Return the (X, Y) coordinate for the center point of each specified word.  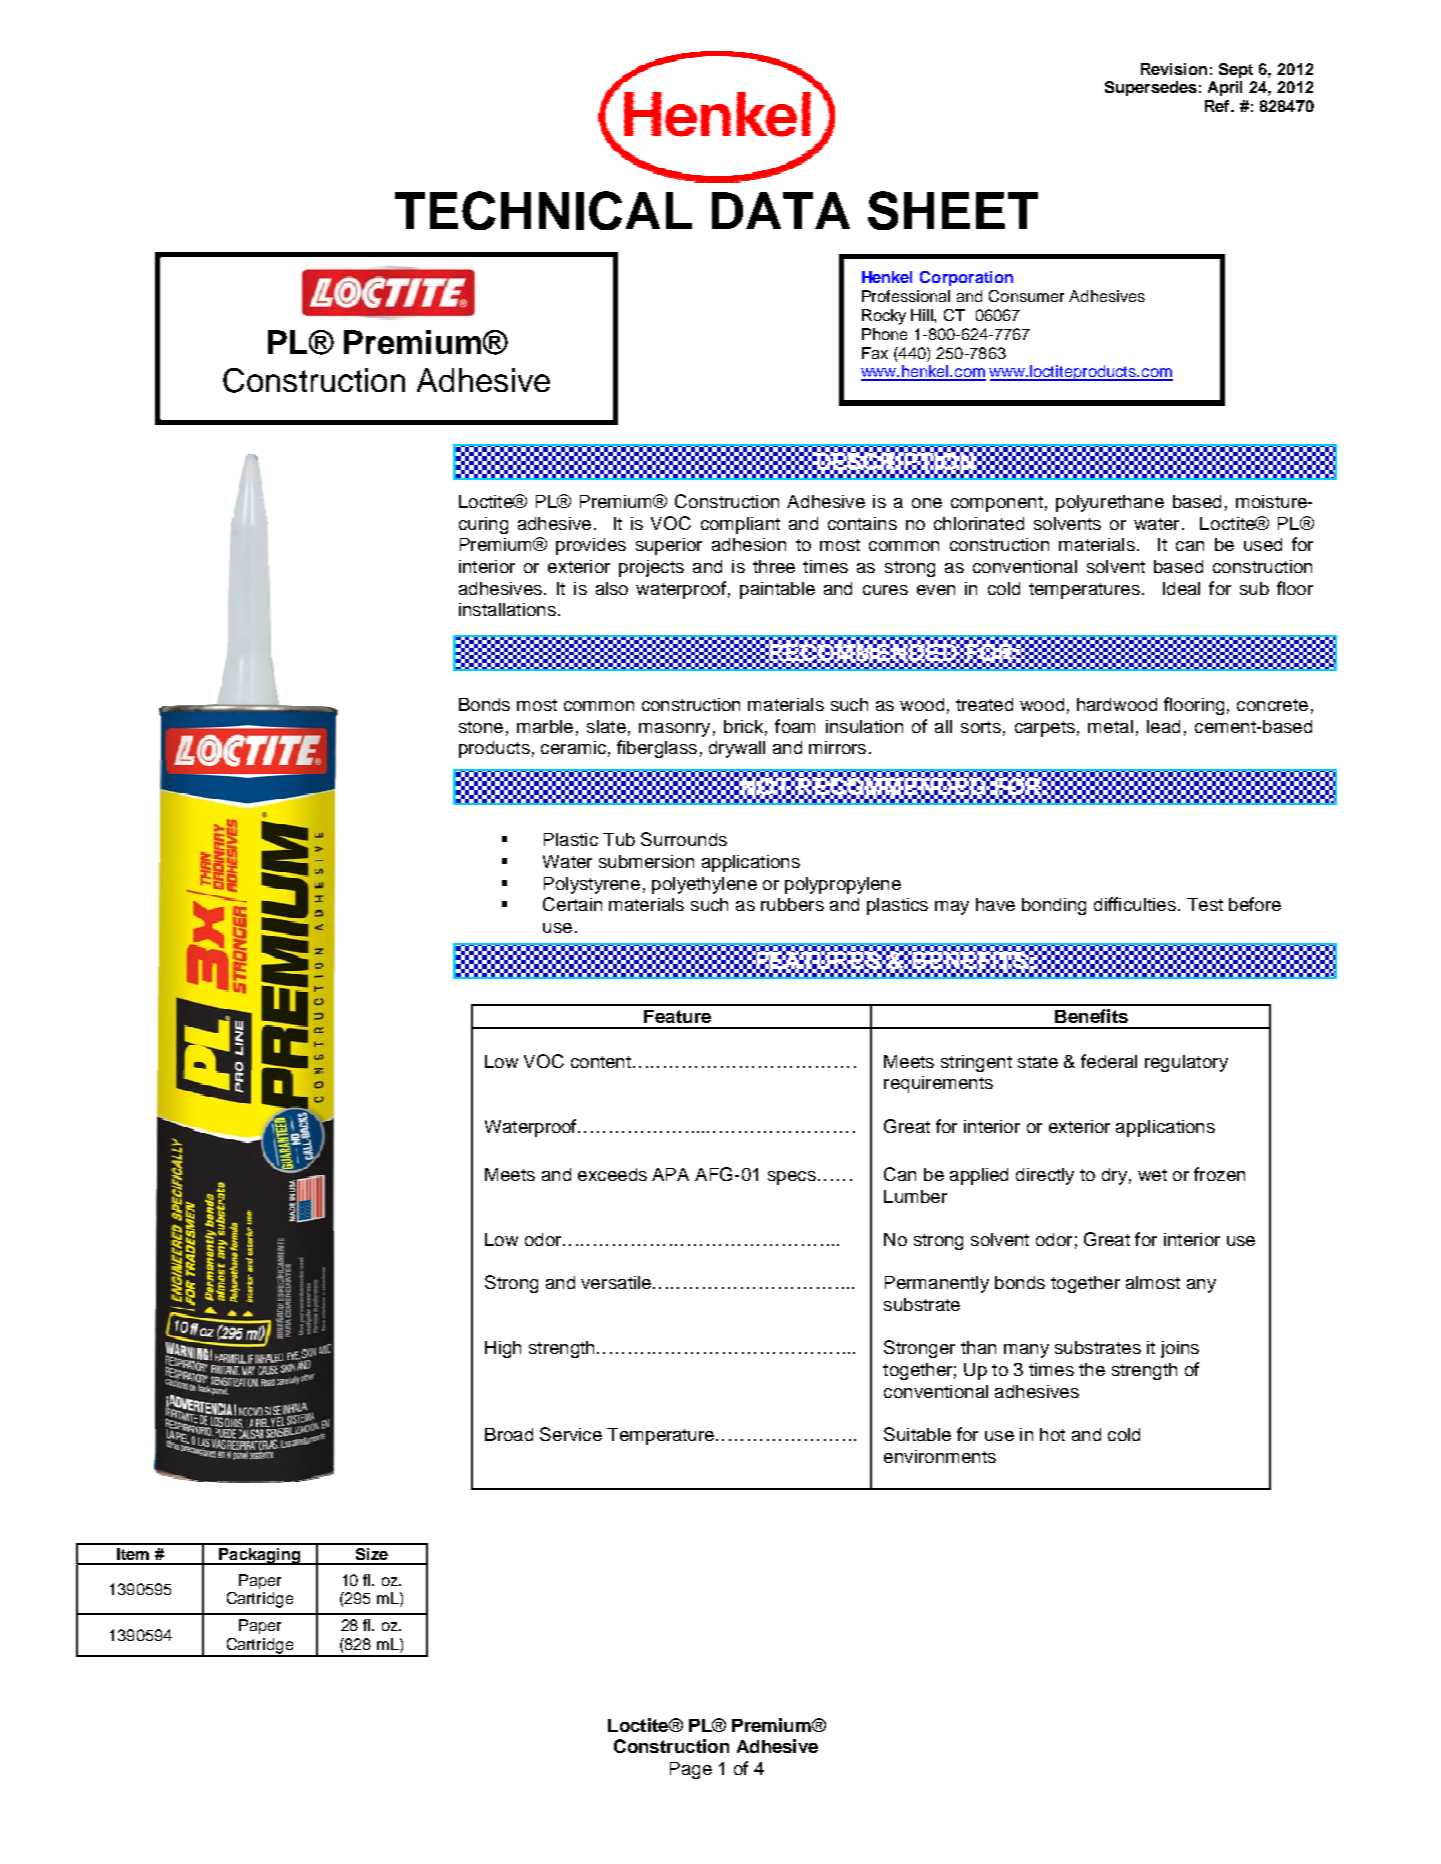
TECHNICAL (543, 210)
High (503, 1349)
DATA (781, 210)
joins (1180, 1349)
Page (691, 1770)
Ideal (1181, 588)
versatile (616, 1282)
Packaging (260, 1556)
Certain (572, 904)
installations (507, 609)
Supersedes (1151, 88)
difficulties (1135, 904)
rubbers (792, 904)
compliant (740, 525)
